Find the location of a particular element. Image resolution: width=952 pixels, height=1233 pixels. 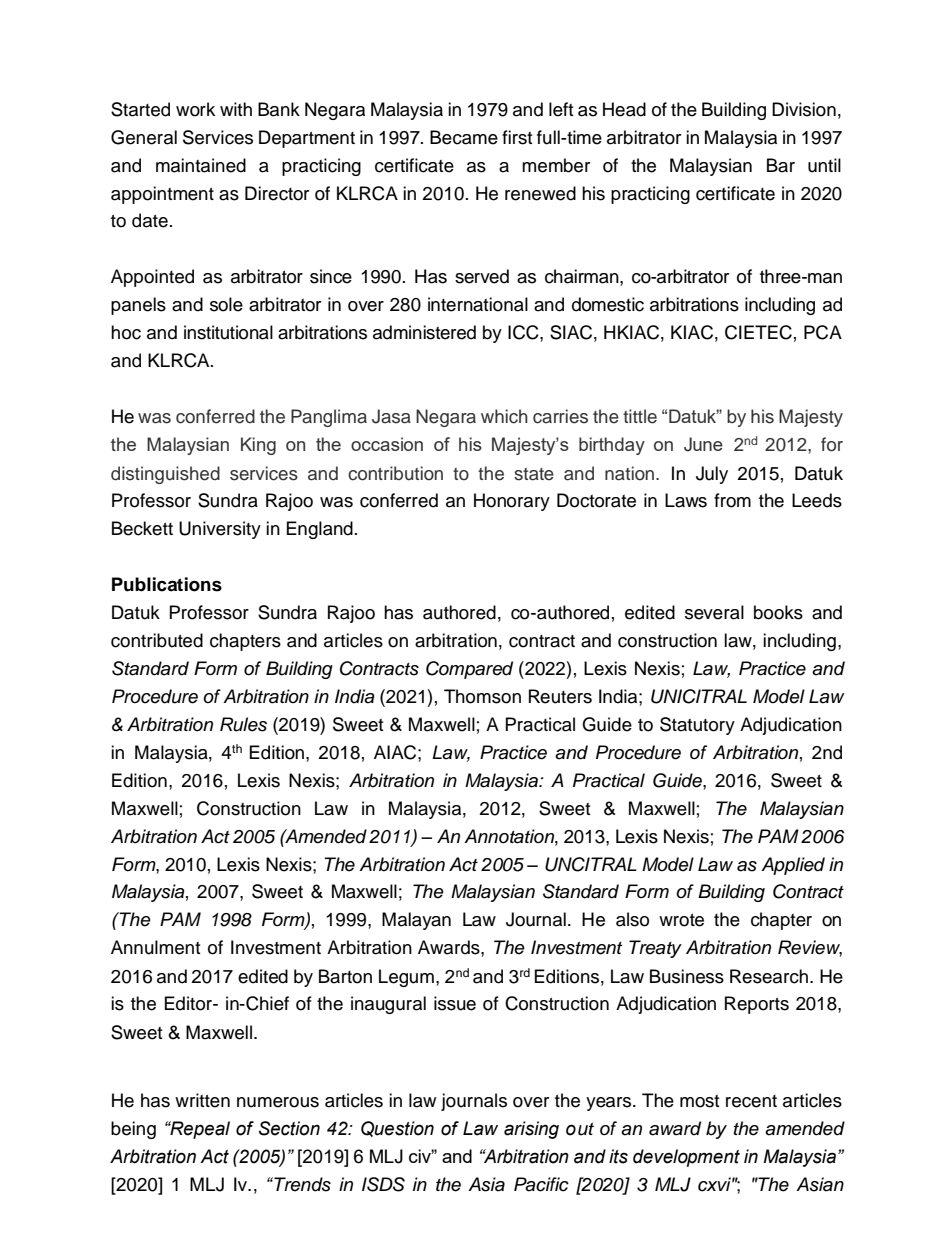

Division is located at coordinates (804, 109).
